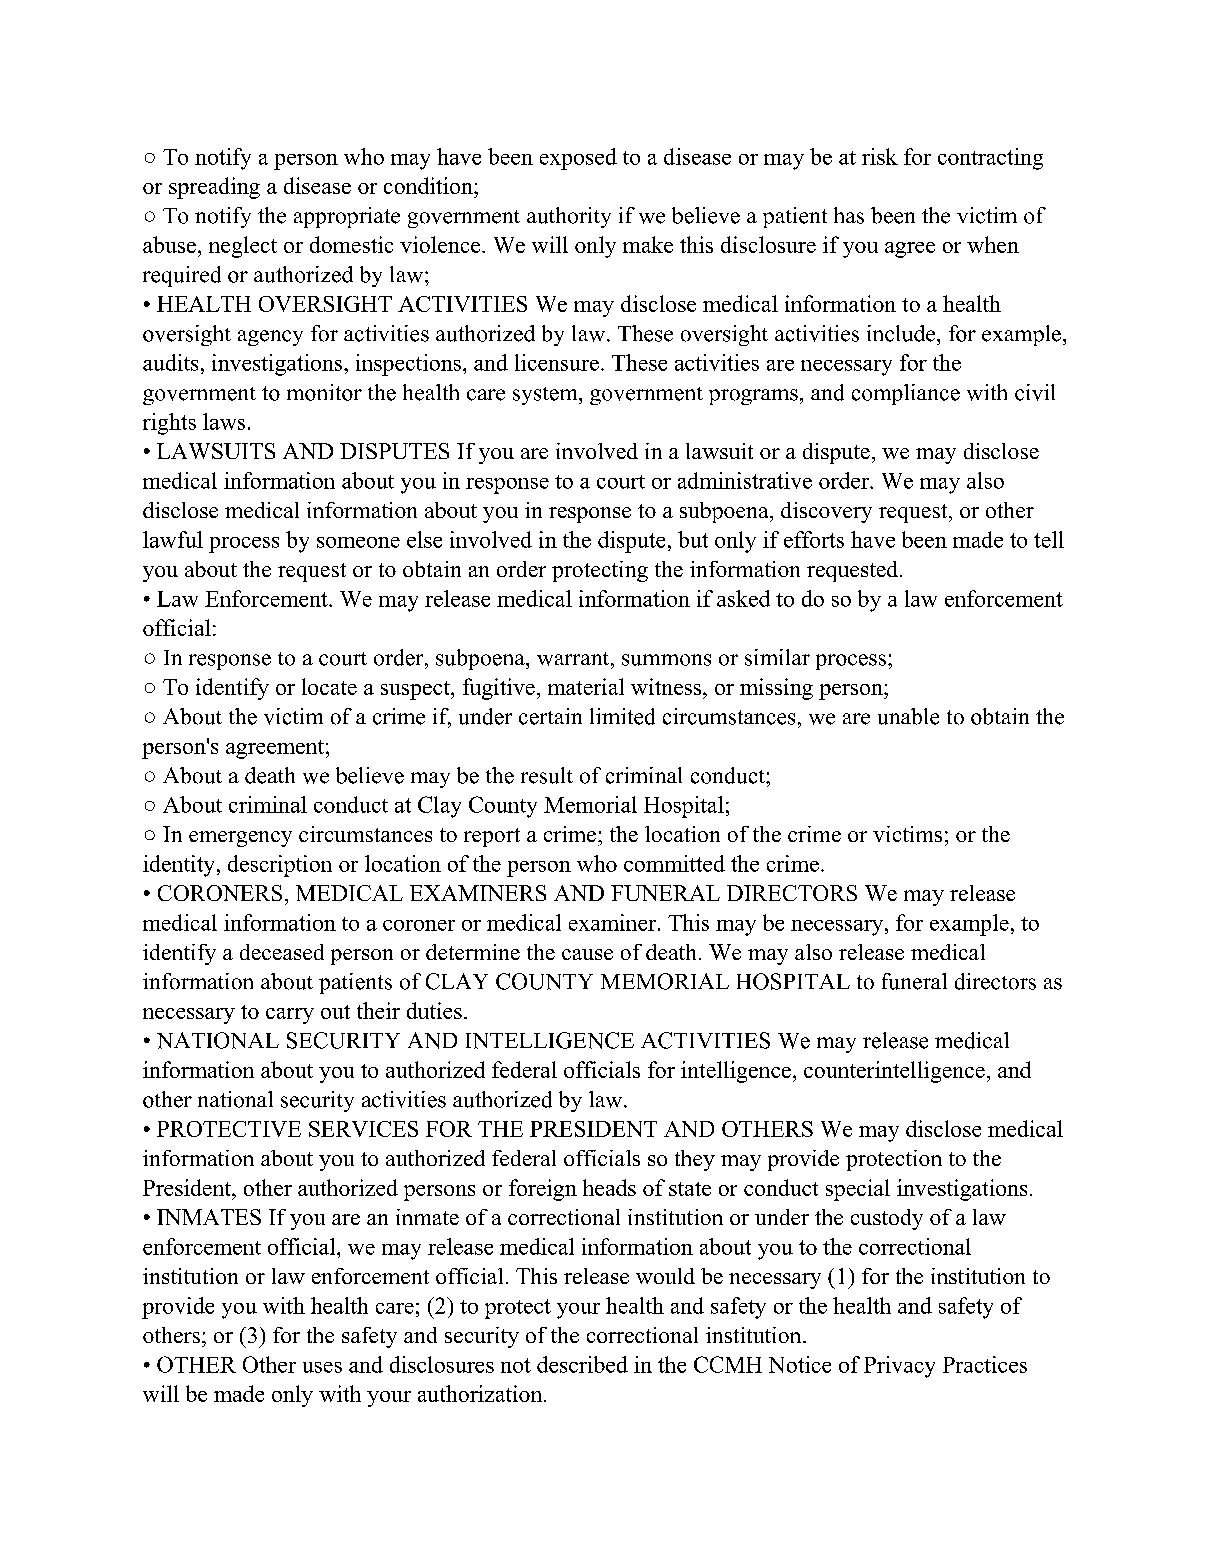 The height and width of the screenshot is (1567, 1211). Describe the element at coordinates (880, 156) in the screenshot. I see `risk` at that location.
